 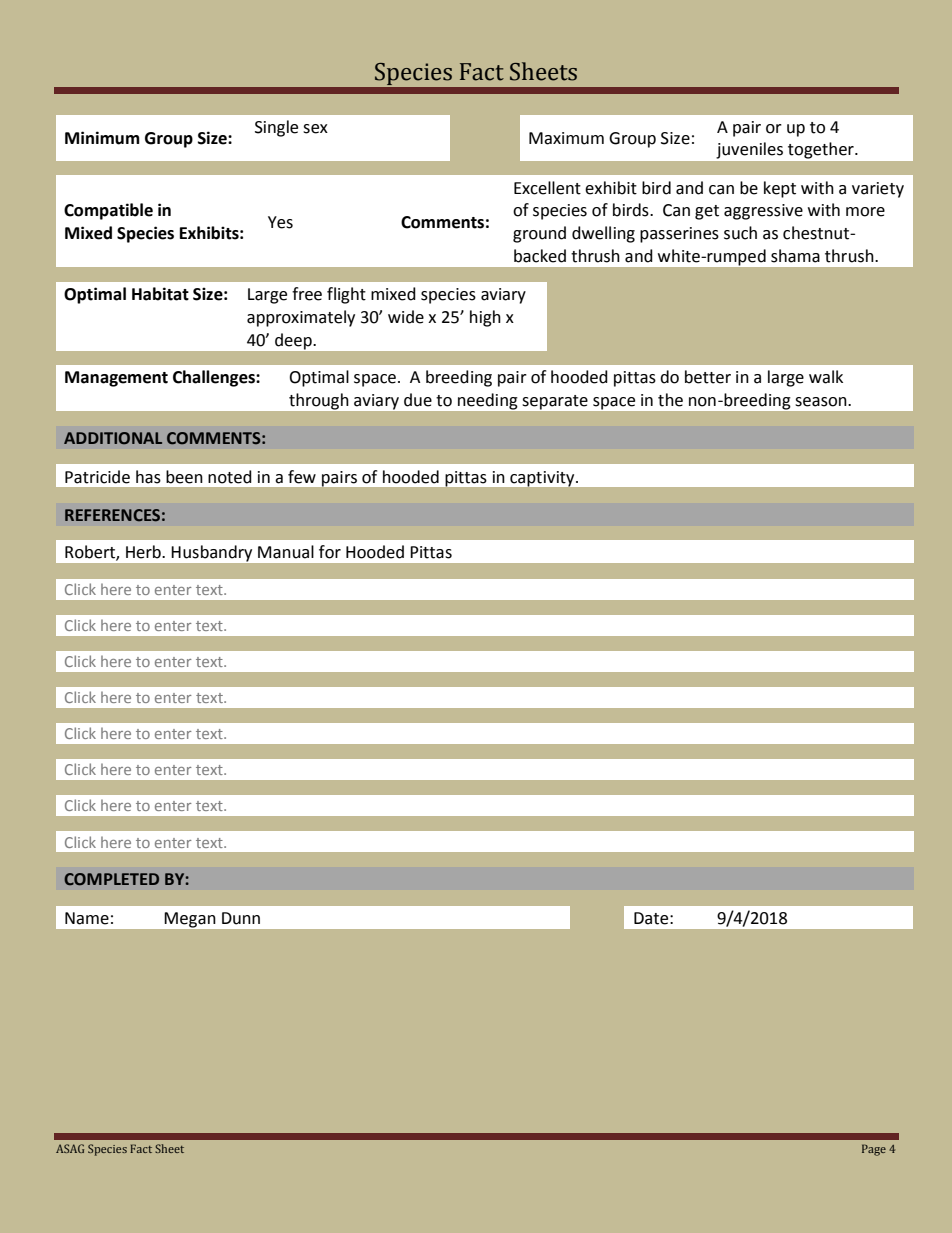 What do you see at coordinates (241, 918) in the screenshot?
I see `Dunn` at bounding box center [241, 918].
